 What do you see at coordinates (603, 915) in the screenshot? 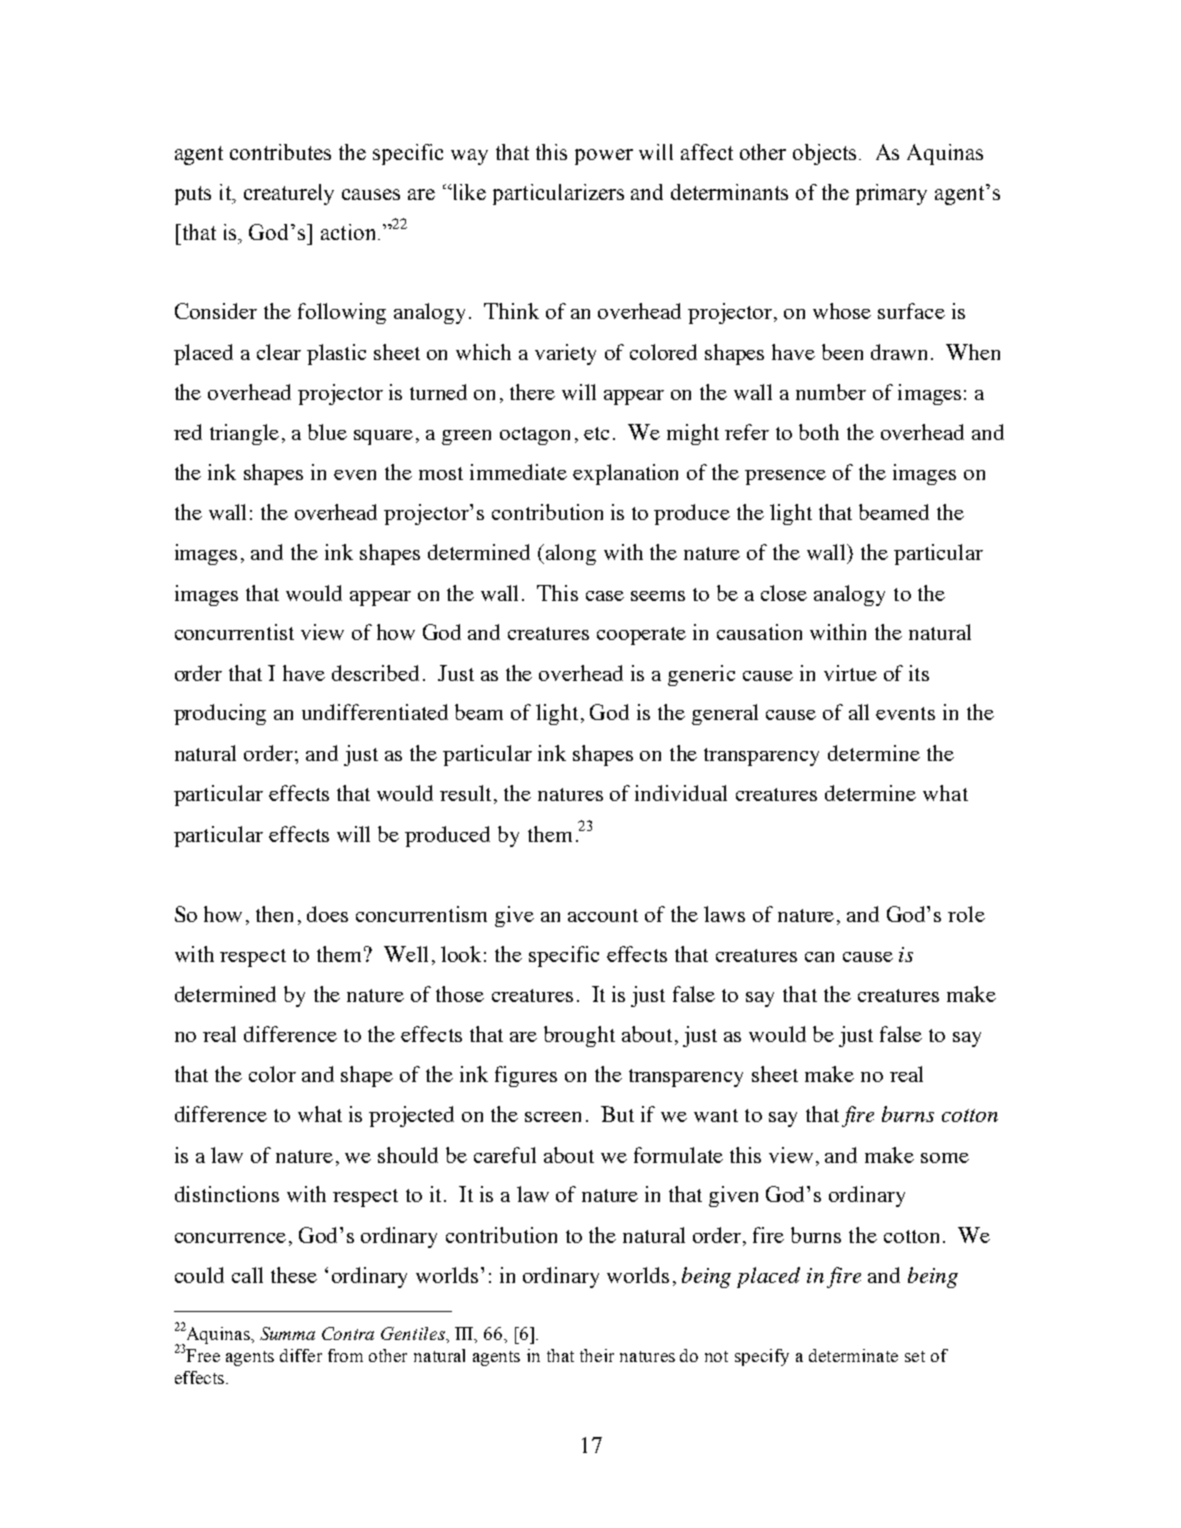
I see `account` at bounding box center [603, 915].
